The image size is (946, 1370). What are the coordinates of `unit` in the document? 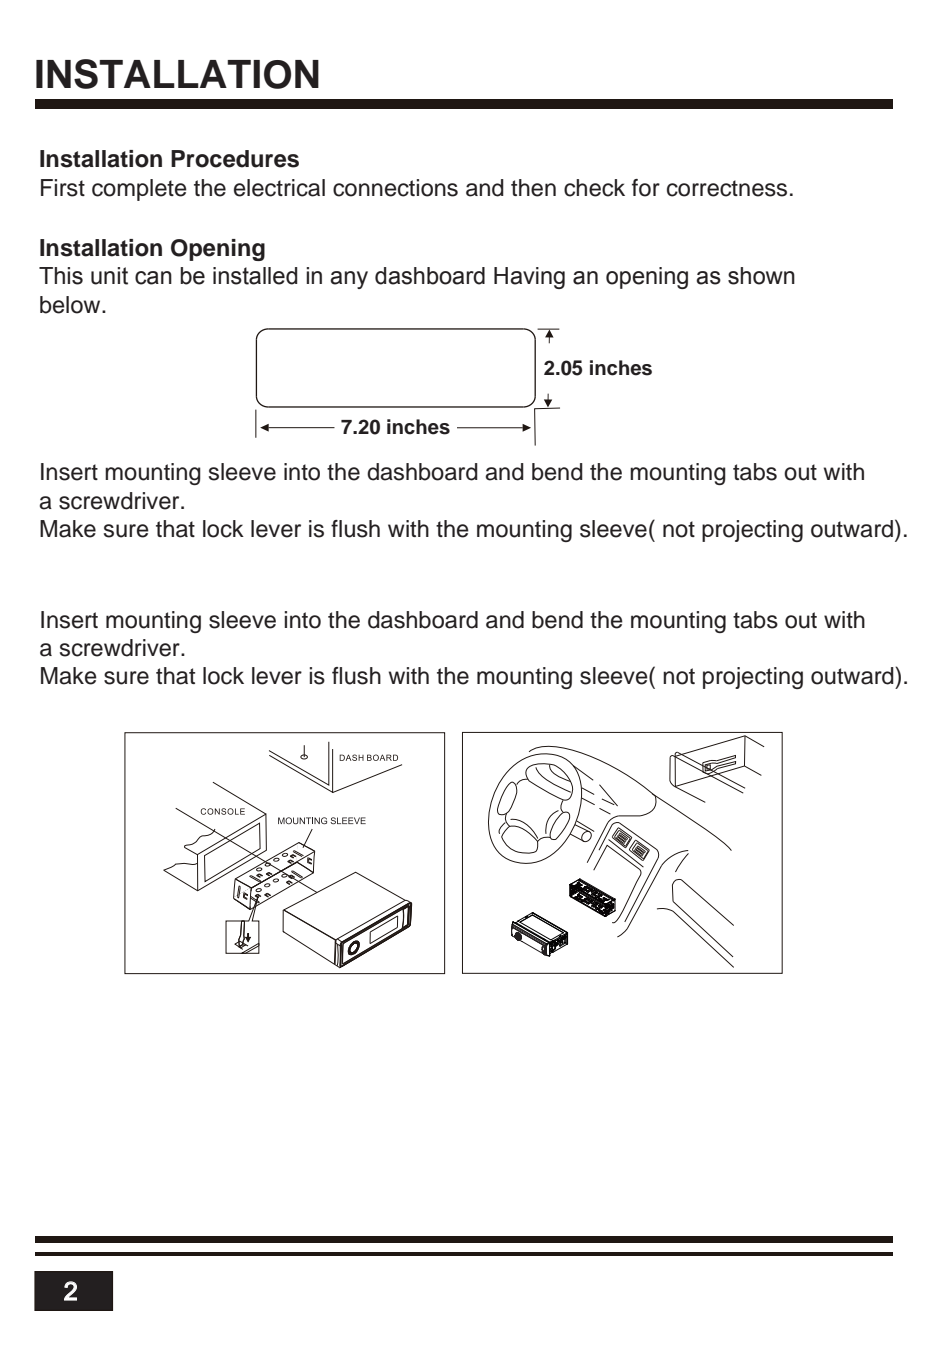 It's located at (109, 276).
